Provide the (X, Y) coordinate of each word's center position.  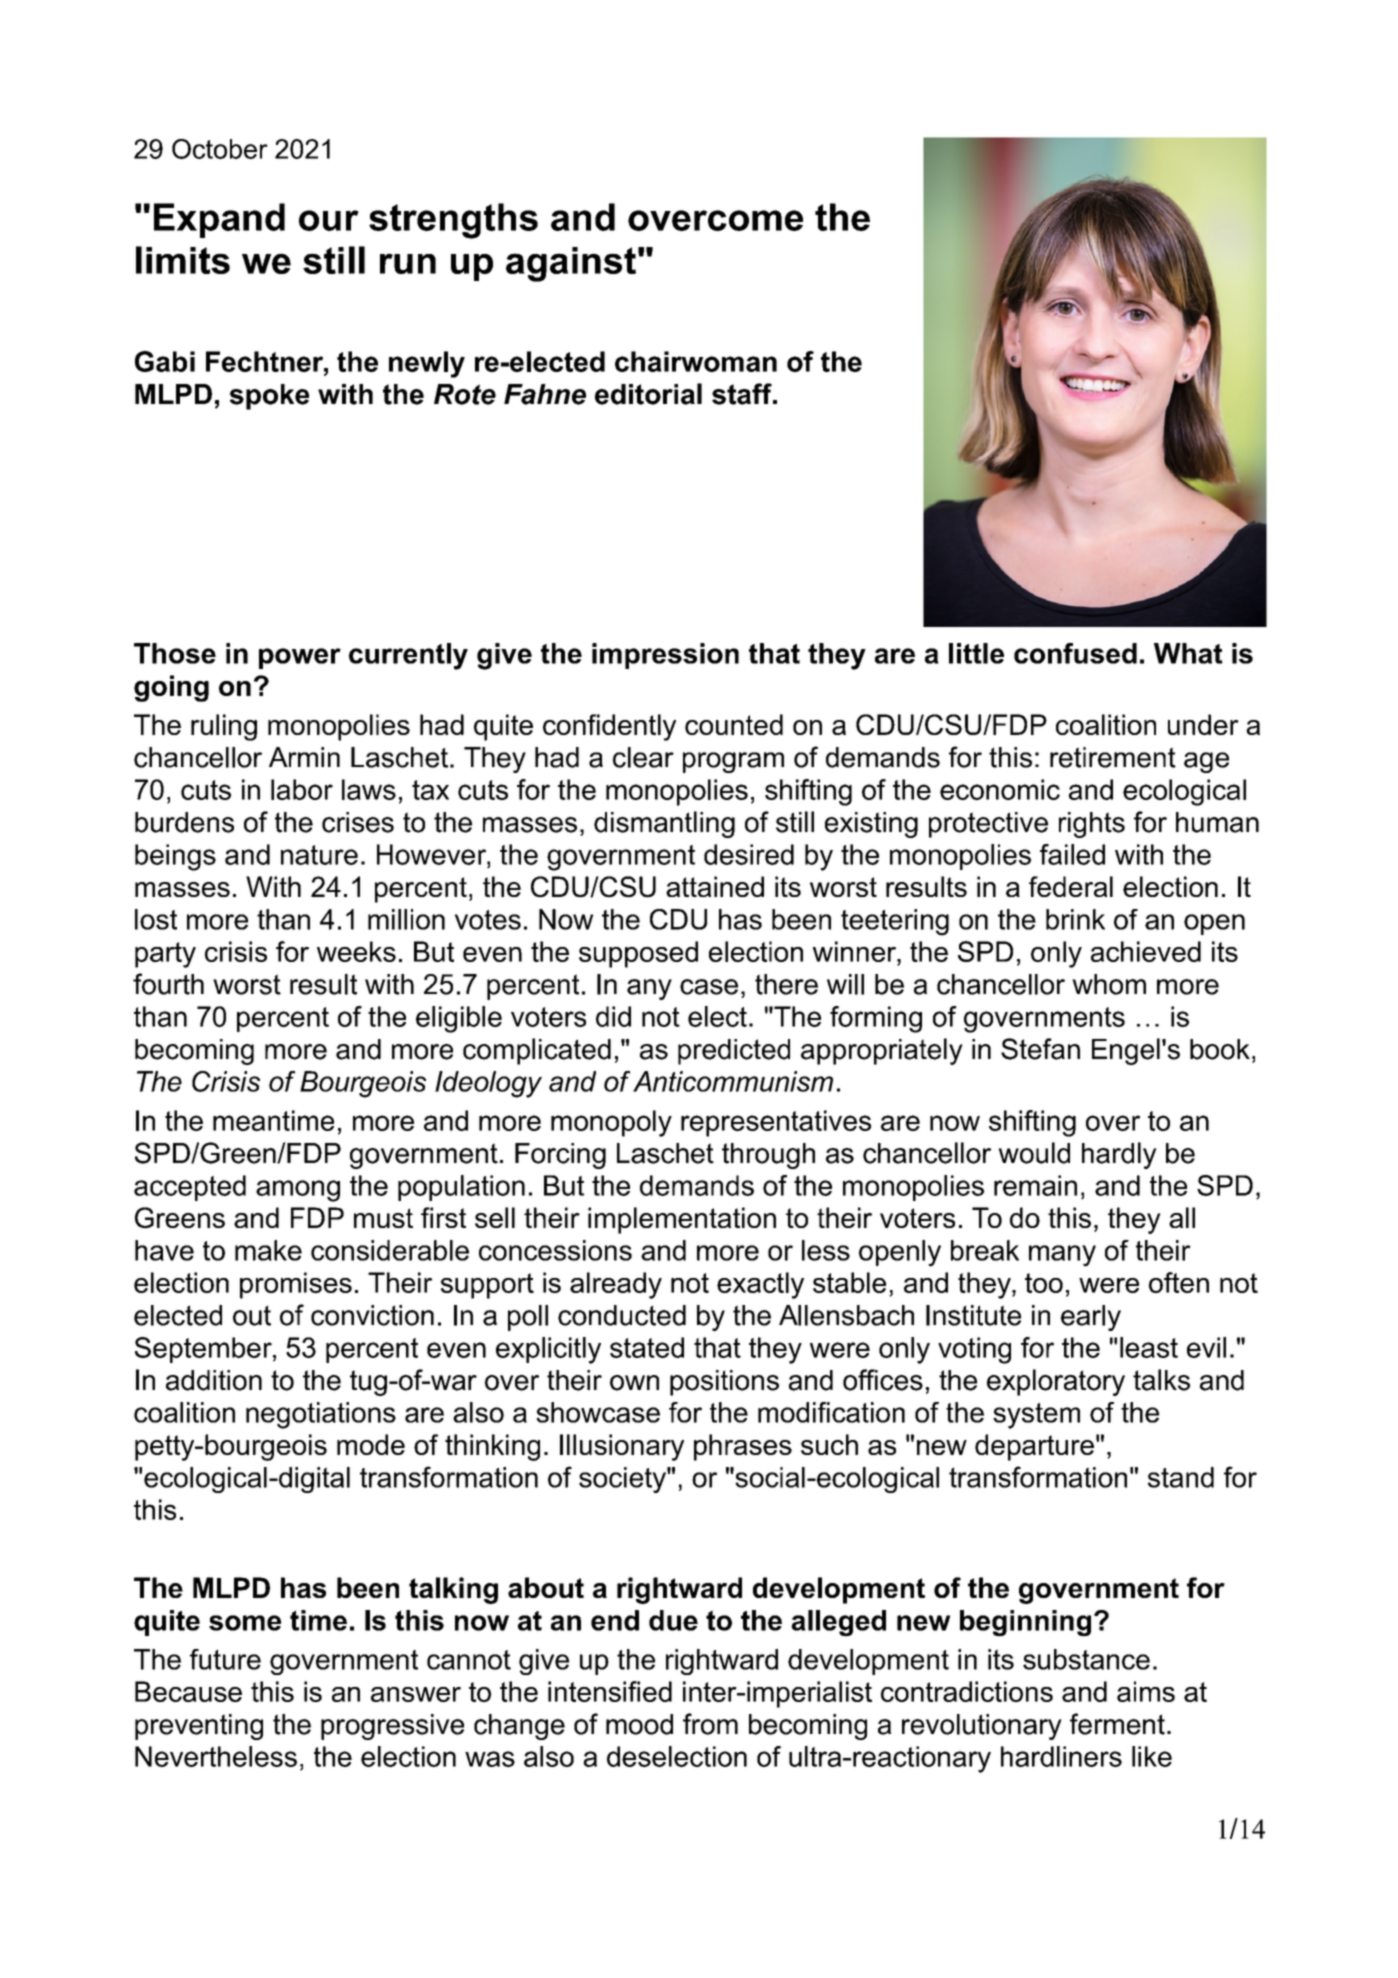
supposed (638, 954)
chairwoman (696, 361)
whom (1109, 984)
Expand (219, 220)
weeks (356, 951)
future (225, 1659)
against (571, 264)
